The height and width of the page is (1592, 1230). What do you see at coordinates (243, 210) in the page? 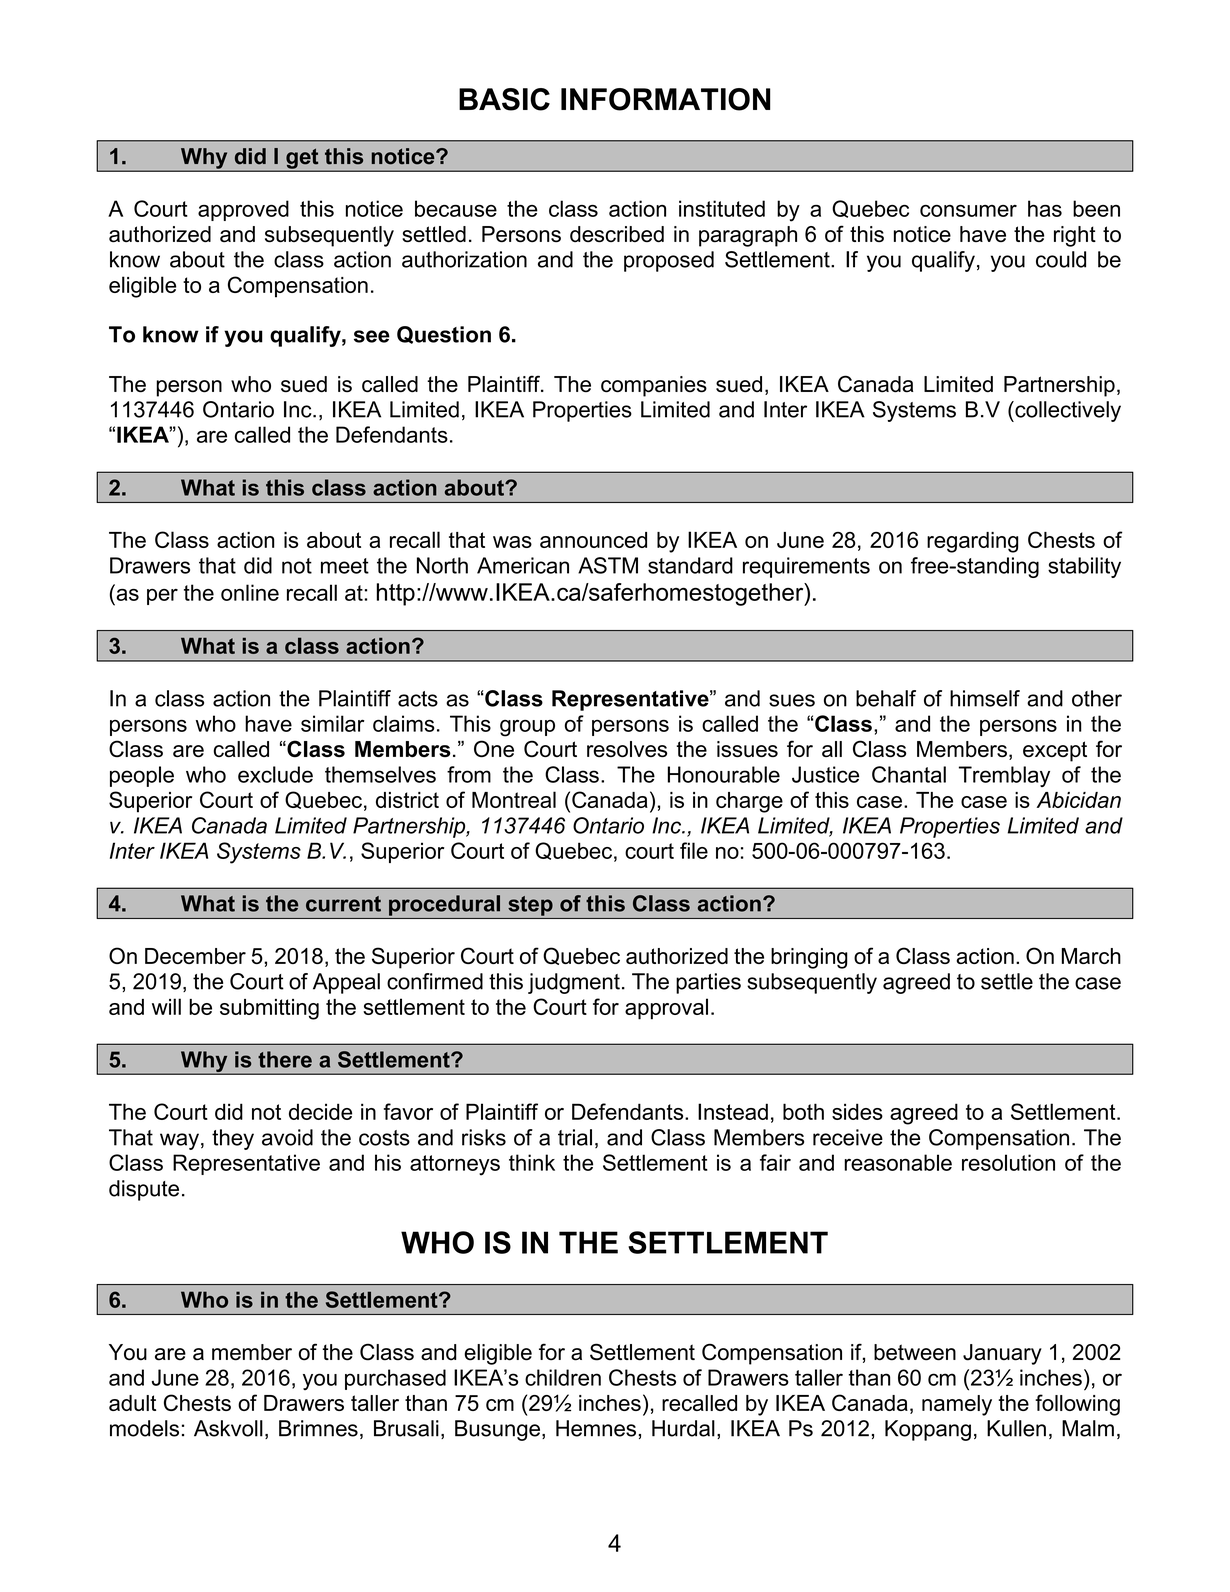
I see `approved` at bounding box center [243, 210].
